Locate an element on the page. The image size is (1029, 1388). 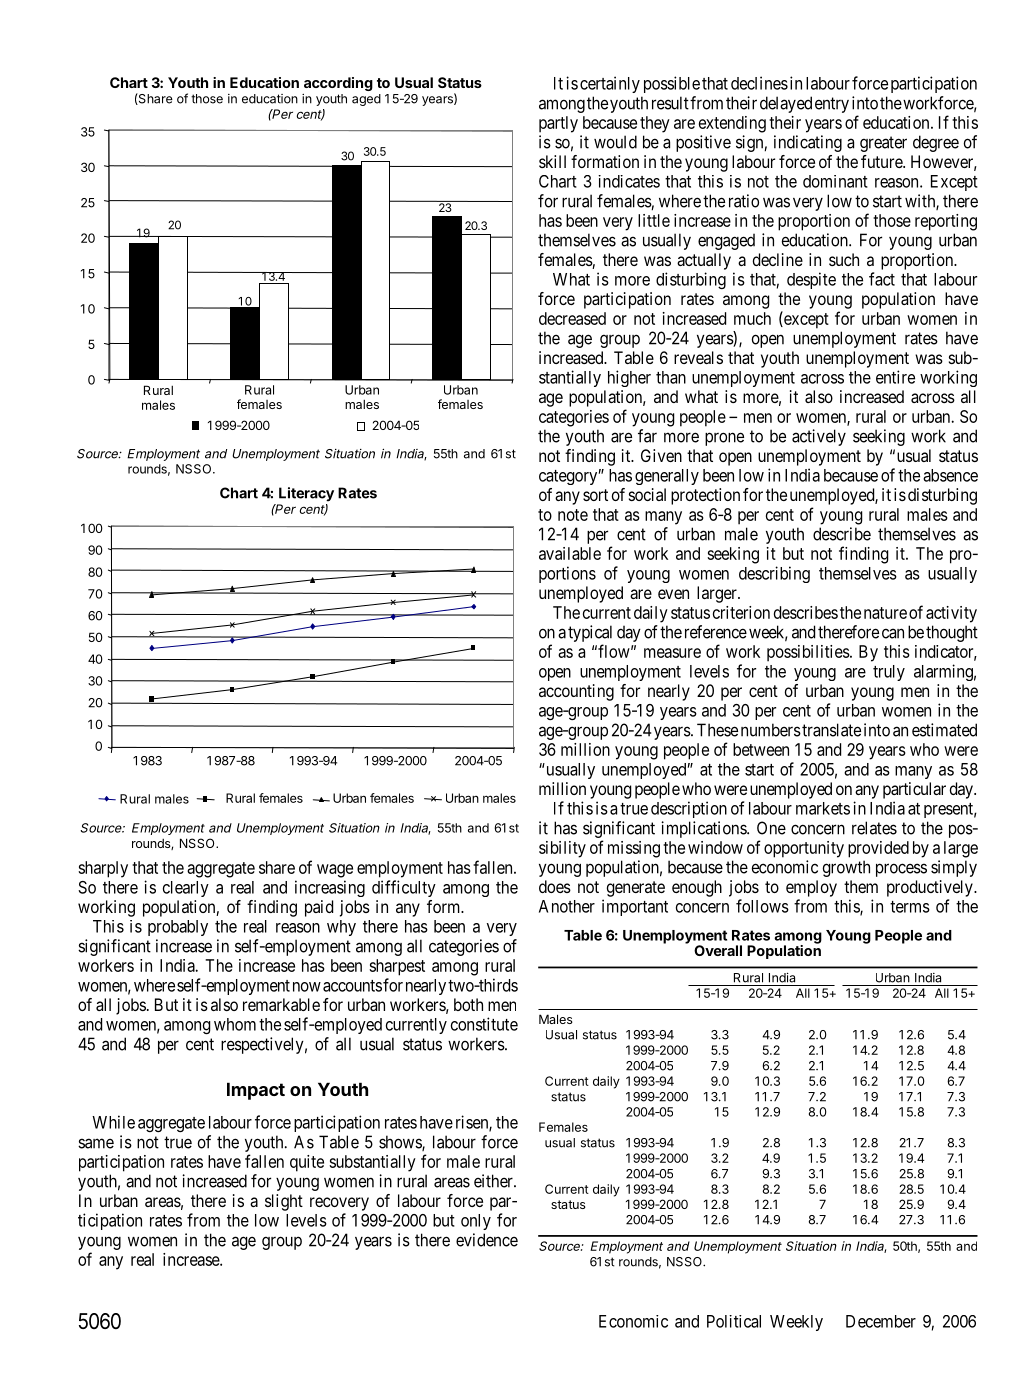
entry is located at coordinates (832, 105).
